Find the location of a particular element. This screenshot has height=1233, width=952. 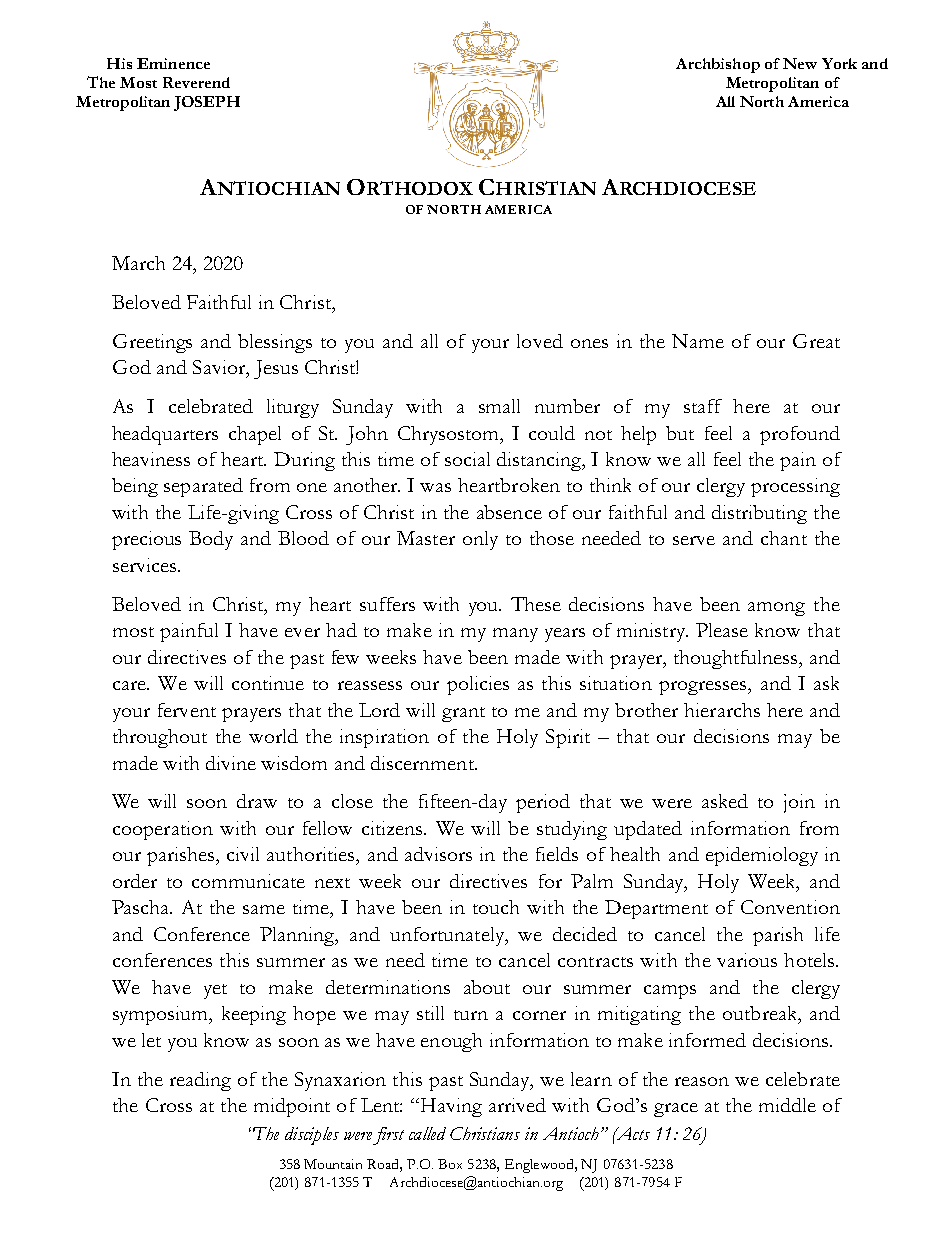

JOSEPH is located at coordinates (207, 103).
